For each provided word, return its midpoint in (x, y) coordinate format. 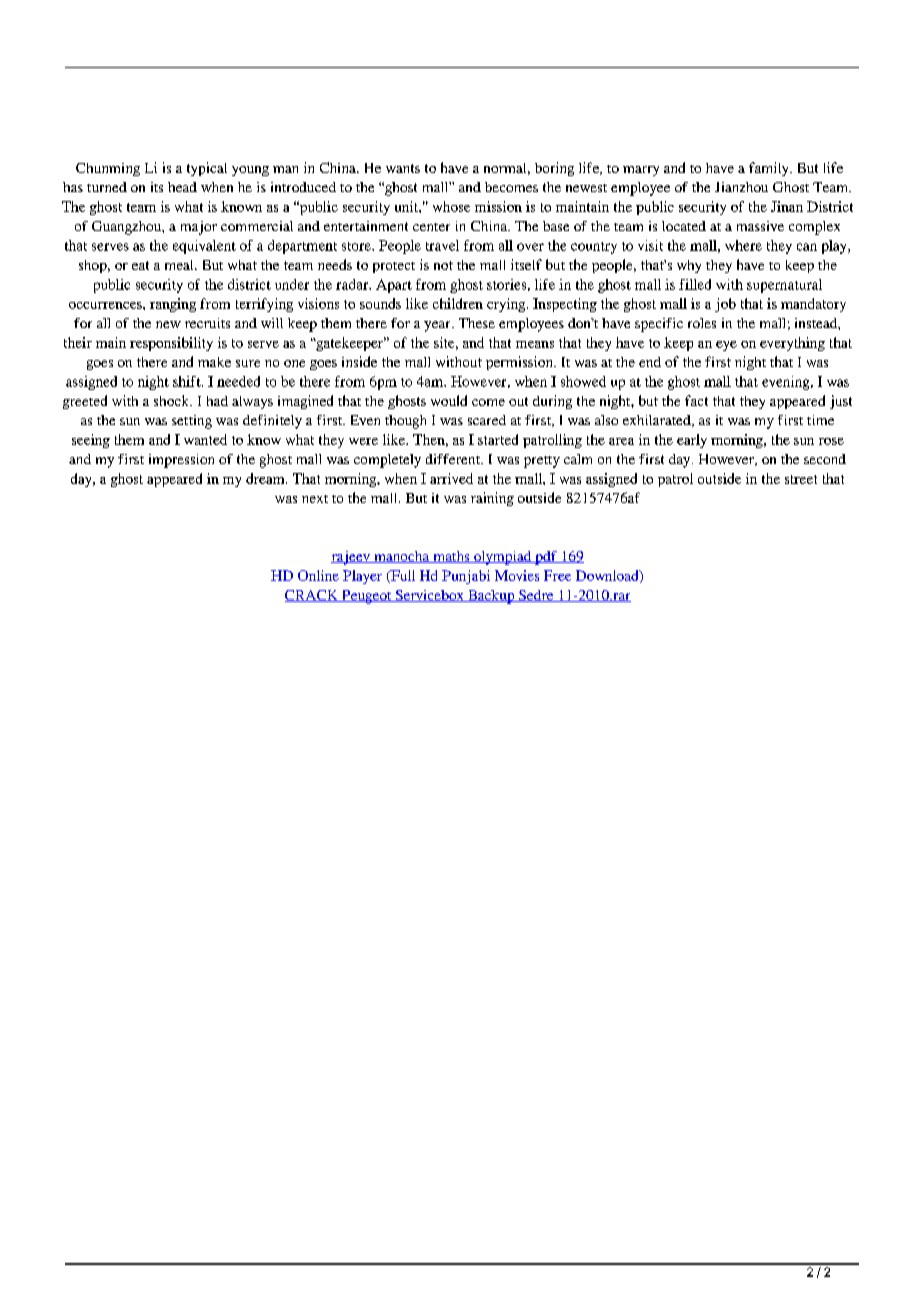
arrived (451, 478)
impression (181, 461)
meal (180, 265)
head (182, 187)
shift (188, 381)
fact (696, 400)
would (449, 400)
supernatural (784, 286)
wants (403, 168)
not (443, 265)
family (770, 169)
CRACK (312, 596)
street (801, 479)
